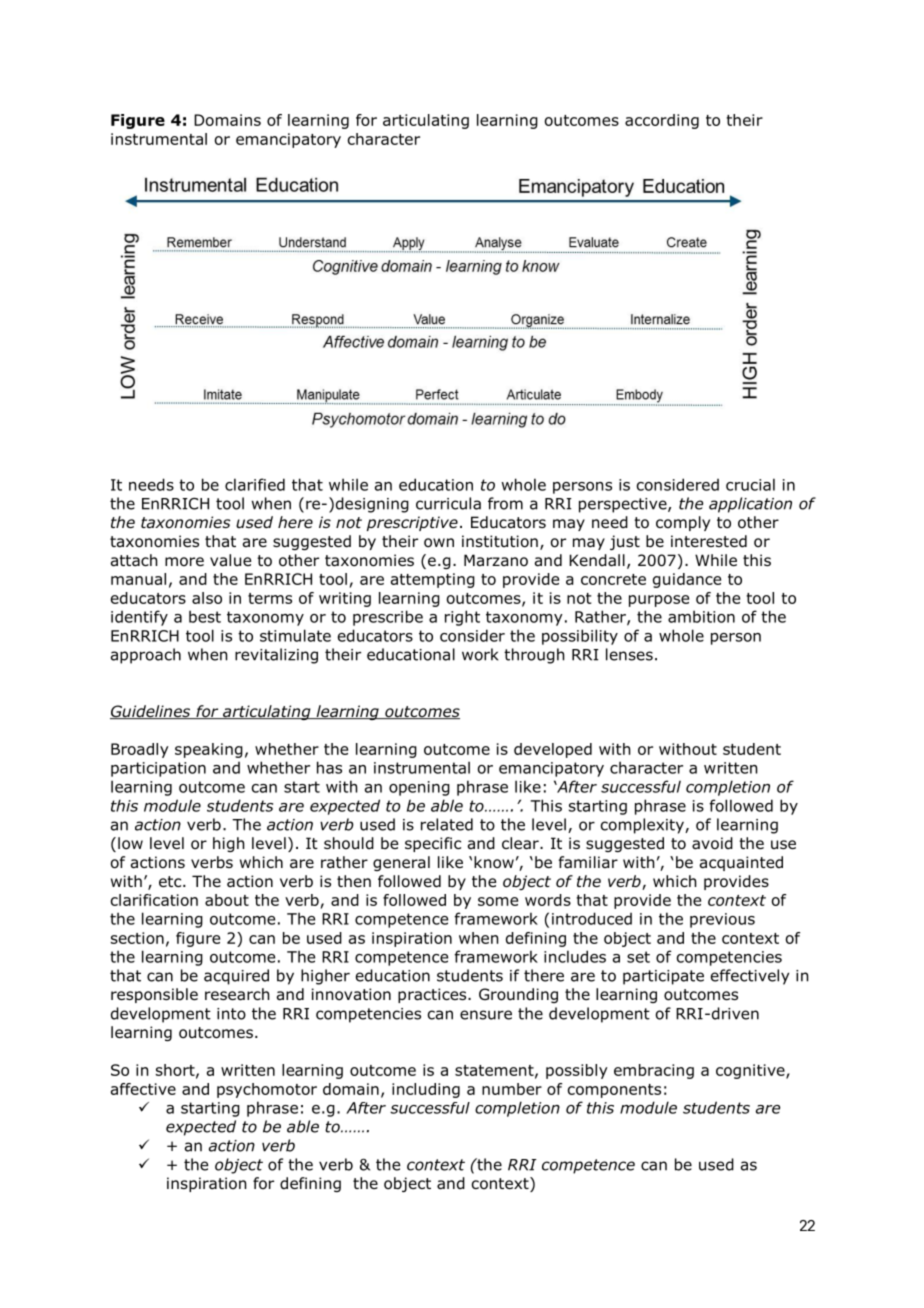 This screenshot has height=1308, width=924. What do you see at coordinates (659, 601) in the screenshot?
I see `purpose` at bounding box center [659, 601].
